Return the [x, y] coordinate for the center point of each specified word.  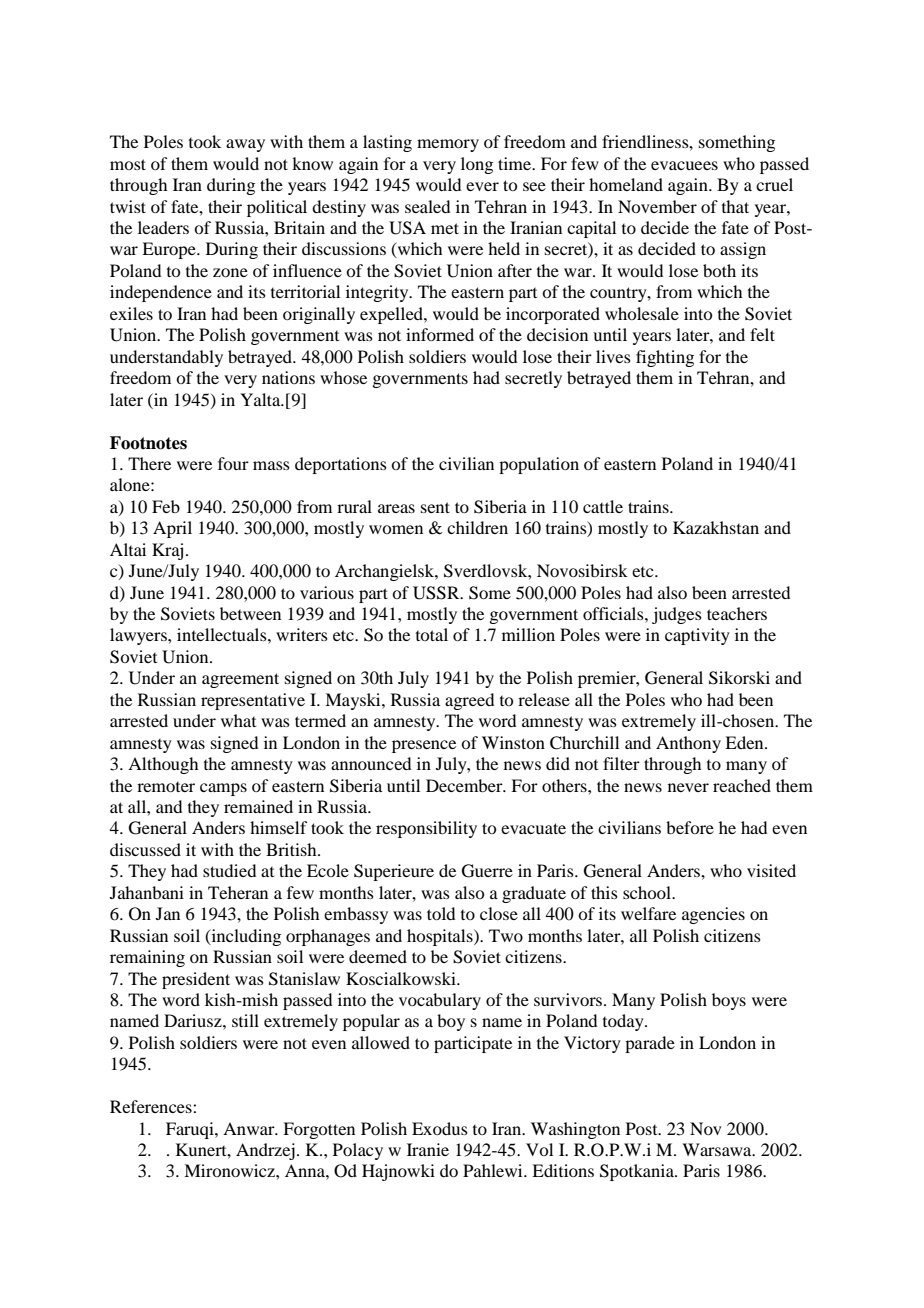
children [477, 527]
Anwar [250, 1128]
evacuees [684, 165]
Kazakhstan [716, 527]
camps [223, 789]
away [245, 145]
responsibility [426, 829]
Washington [575, 1130]
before [690, 827]
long [477, 165]
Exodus [440, 1128]
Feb [166, 506]
